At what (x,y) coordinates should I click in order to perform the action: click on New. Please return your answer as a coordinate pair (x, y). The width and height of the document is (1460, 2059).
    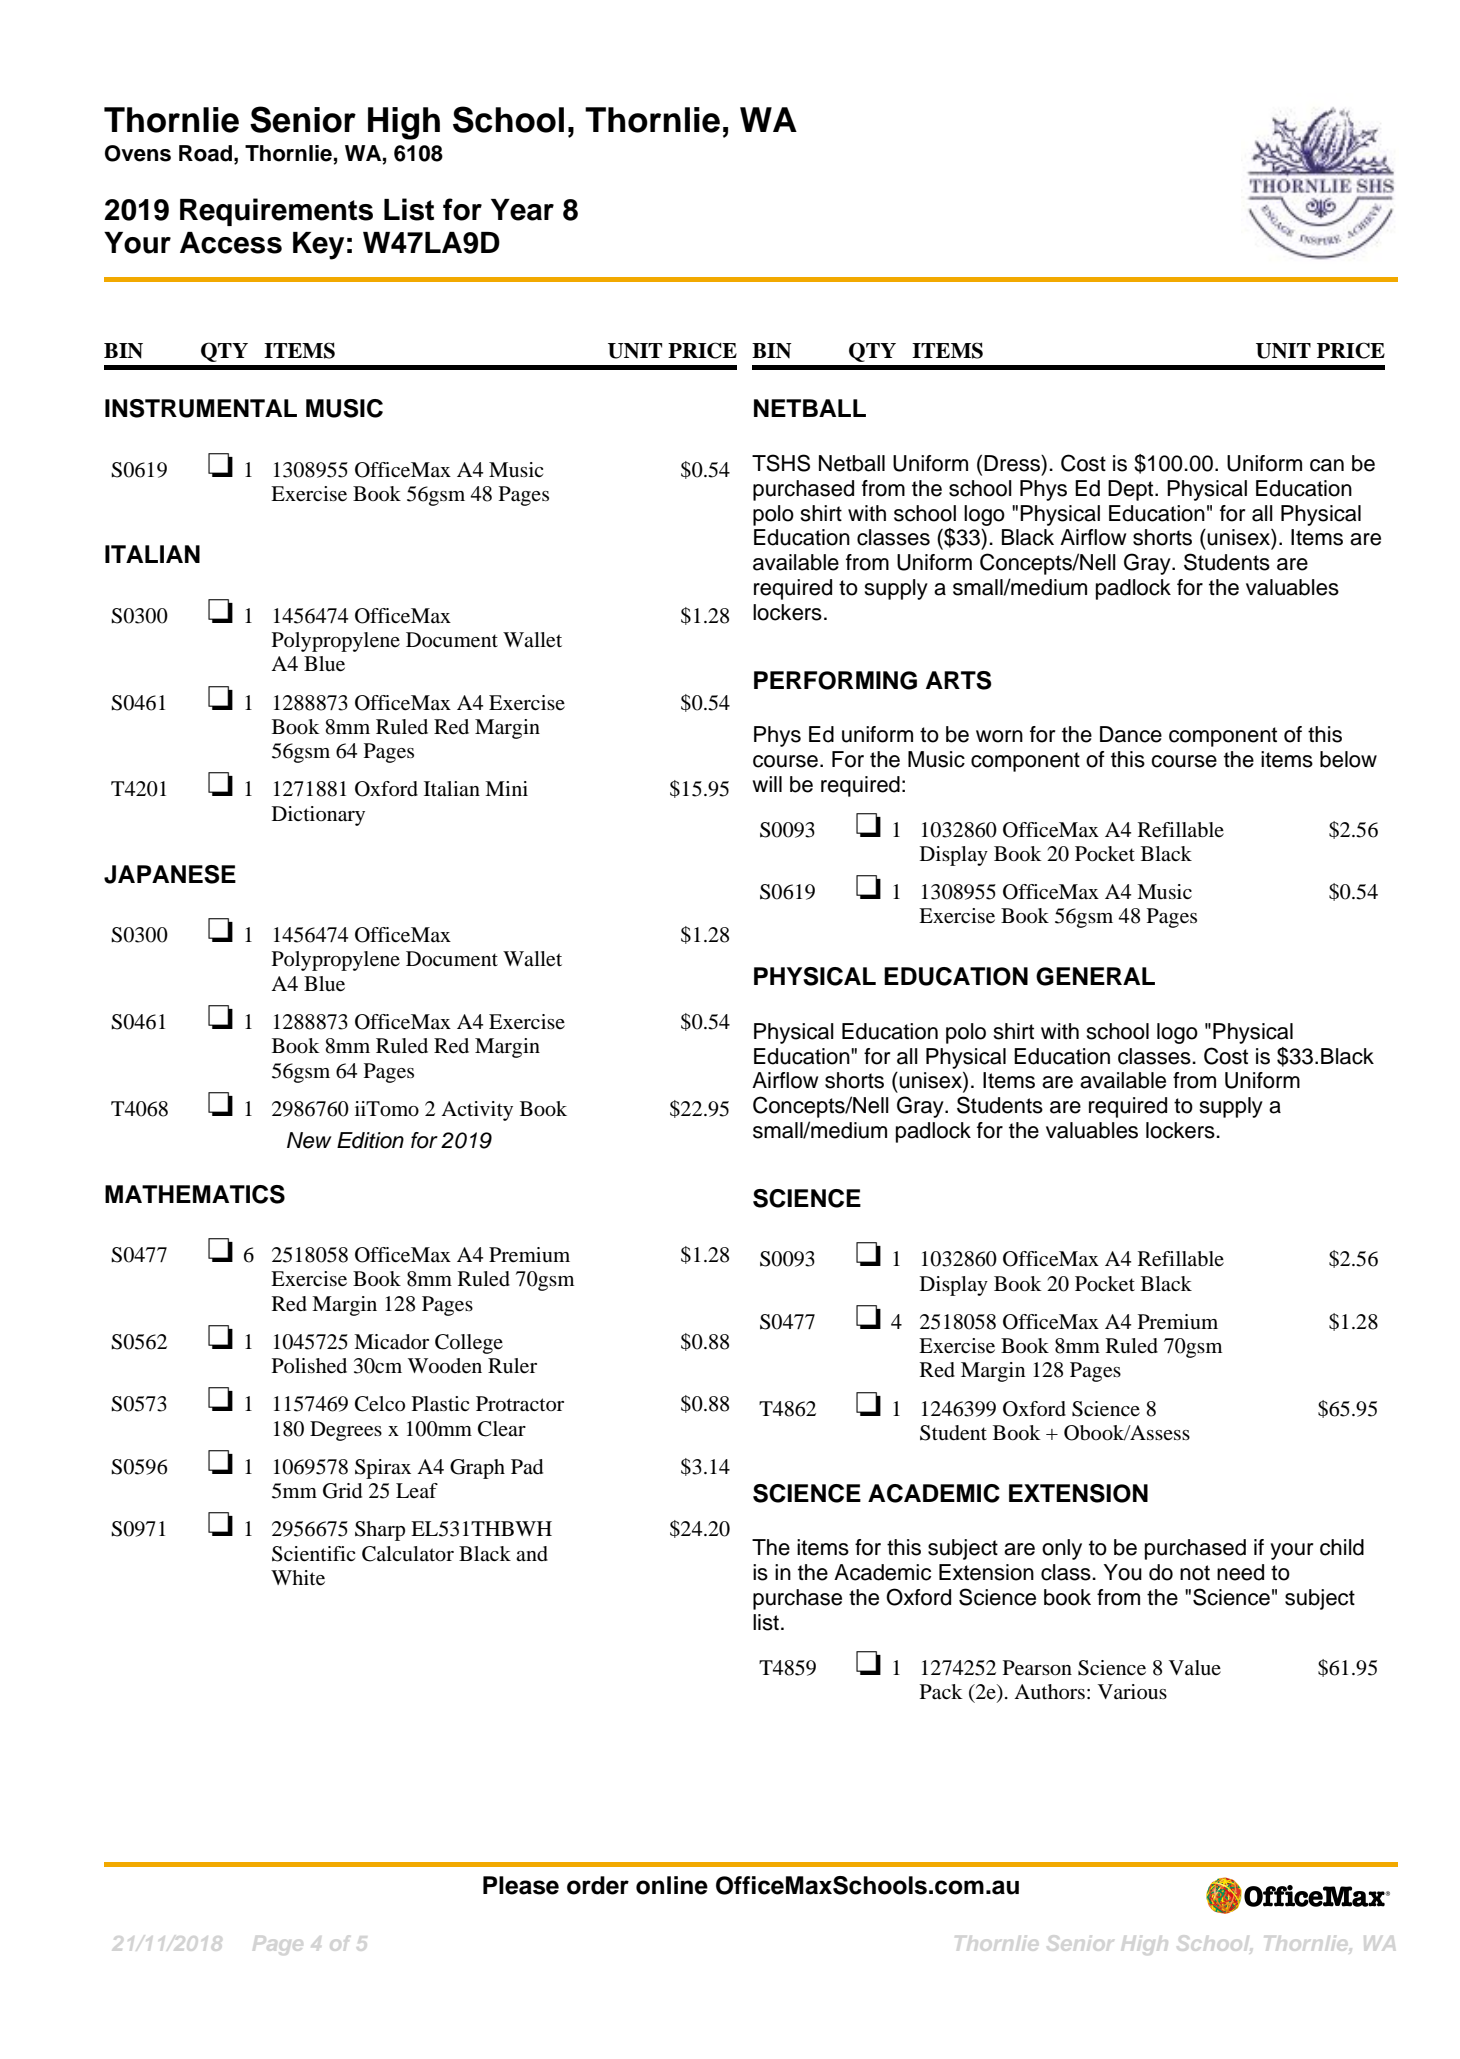
    Looking at the image, I should click on (309, 1140).
